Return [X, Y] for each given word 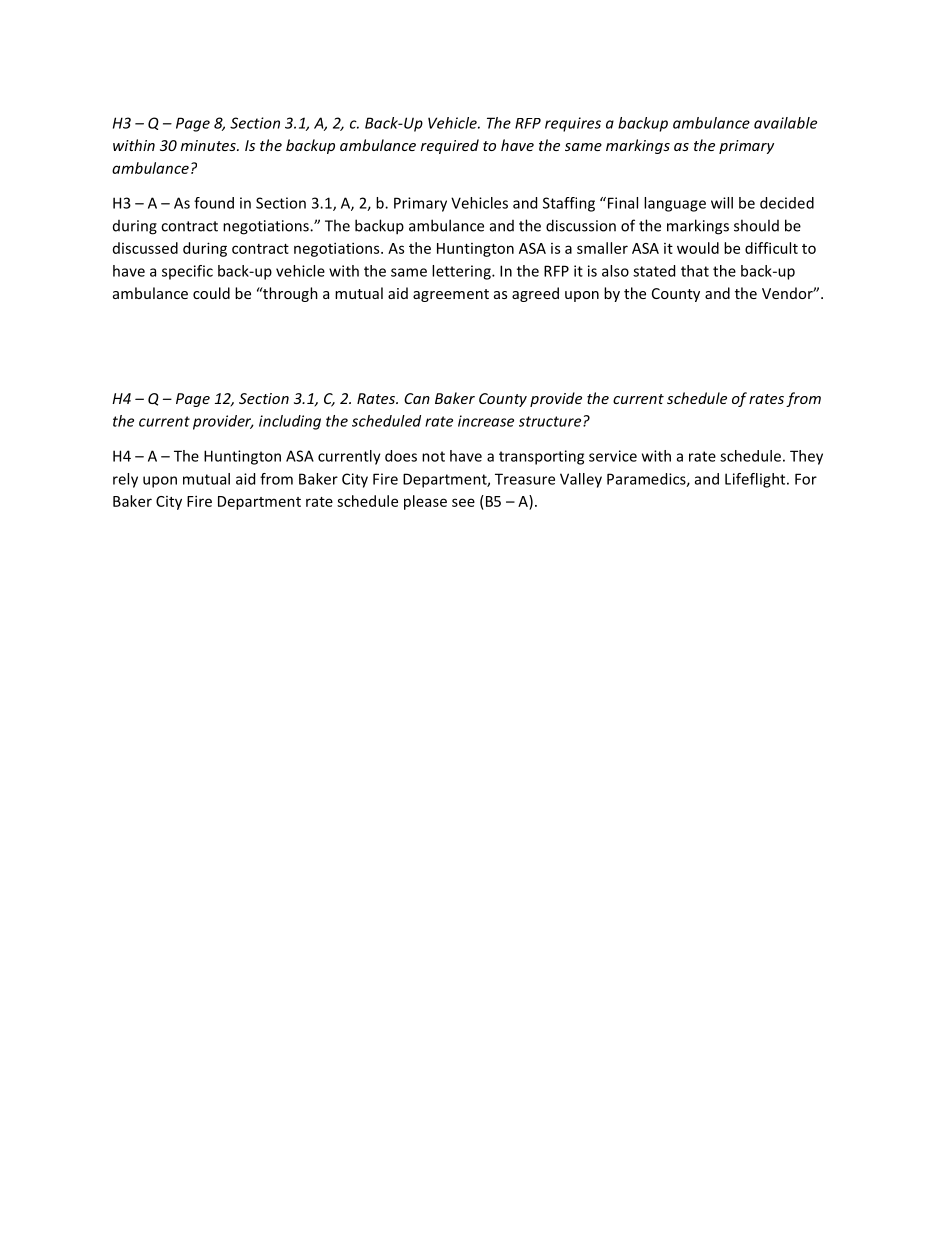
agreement [451, 295]
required [450, 146]
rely [125, 480]
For [806, 479]
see [463, 502]
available [785, 123]
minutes [209, 145]
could [211, 293]
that [695, 271]
